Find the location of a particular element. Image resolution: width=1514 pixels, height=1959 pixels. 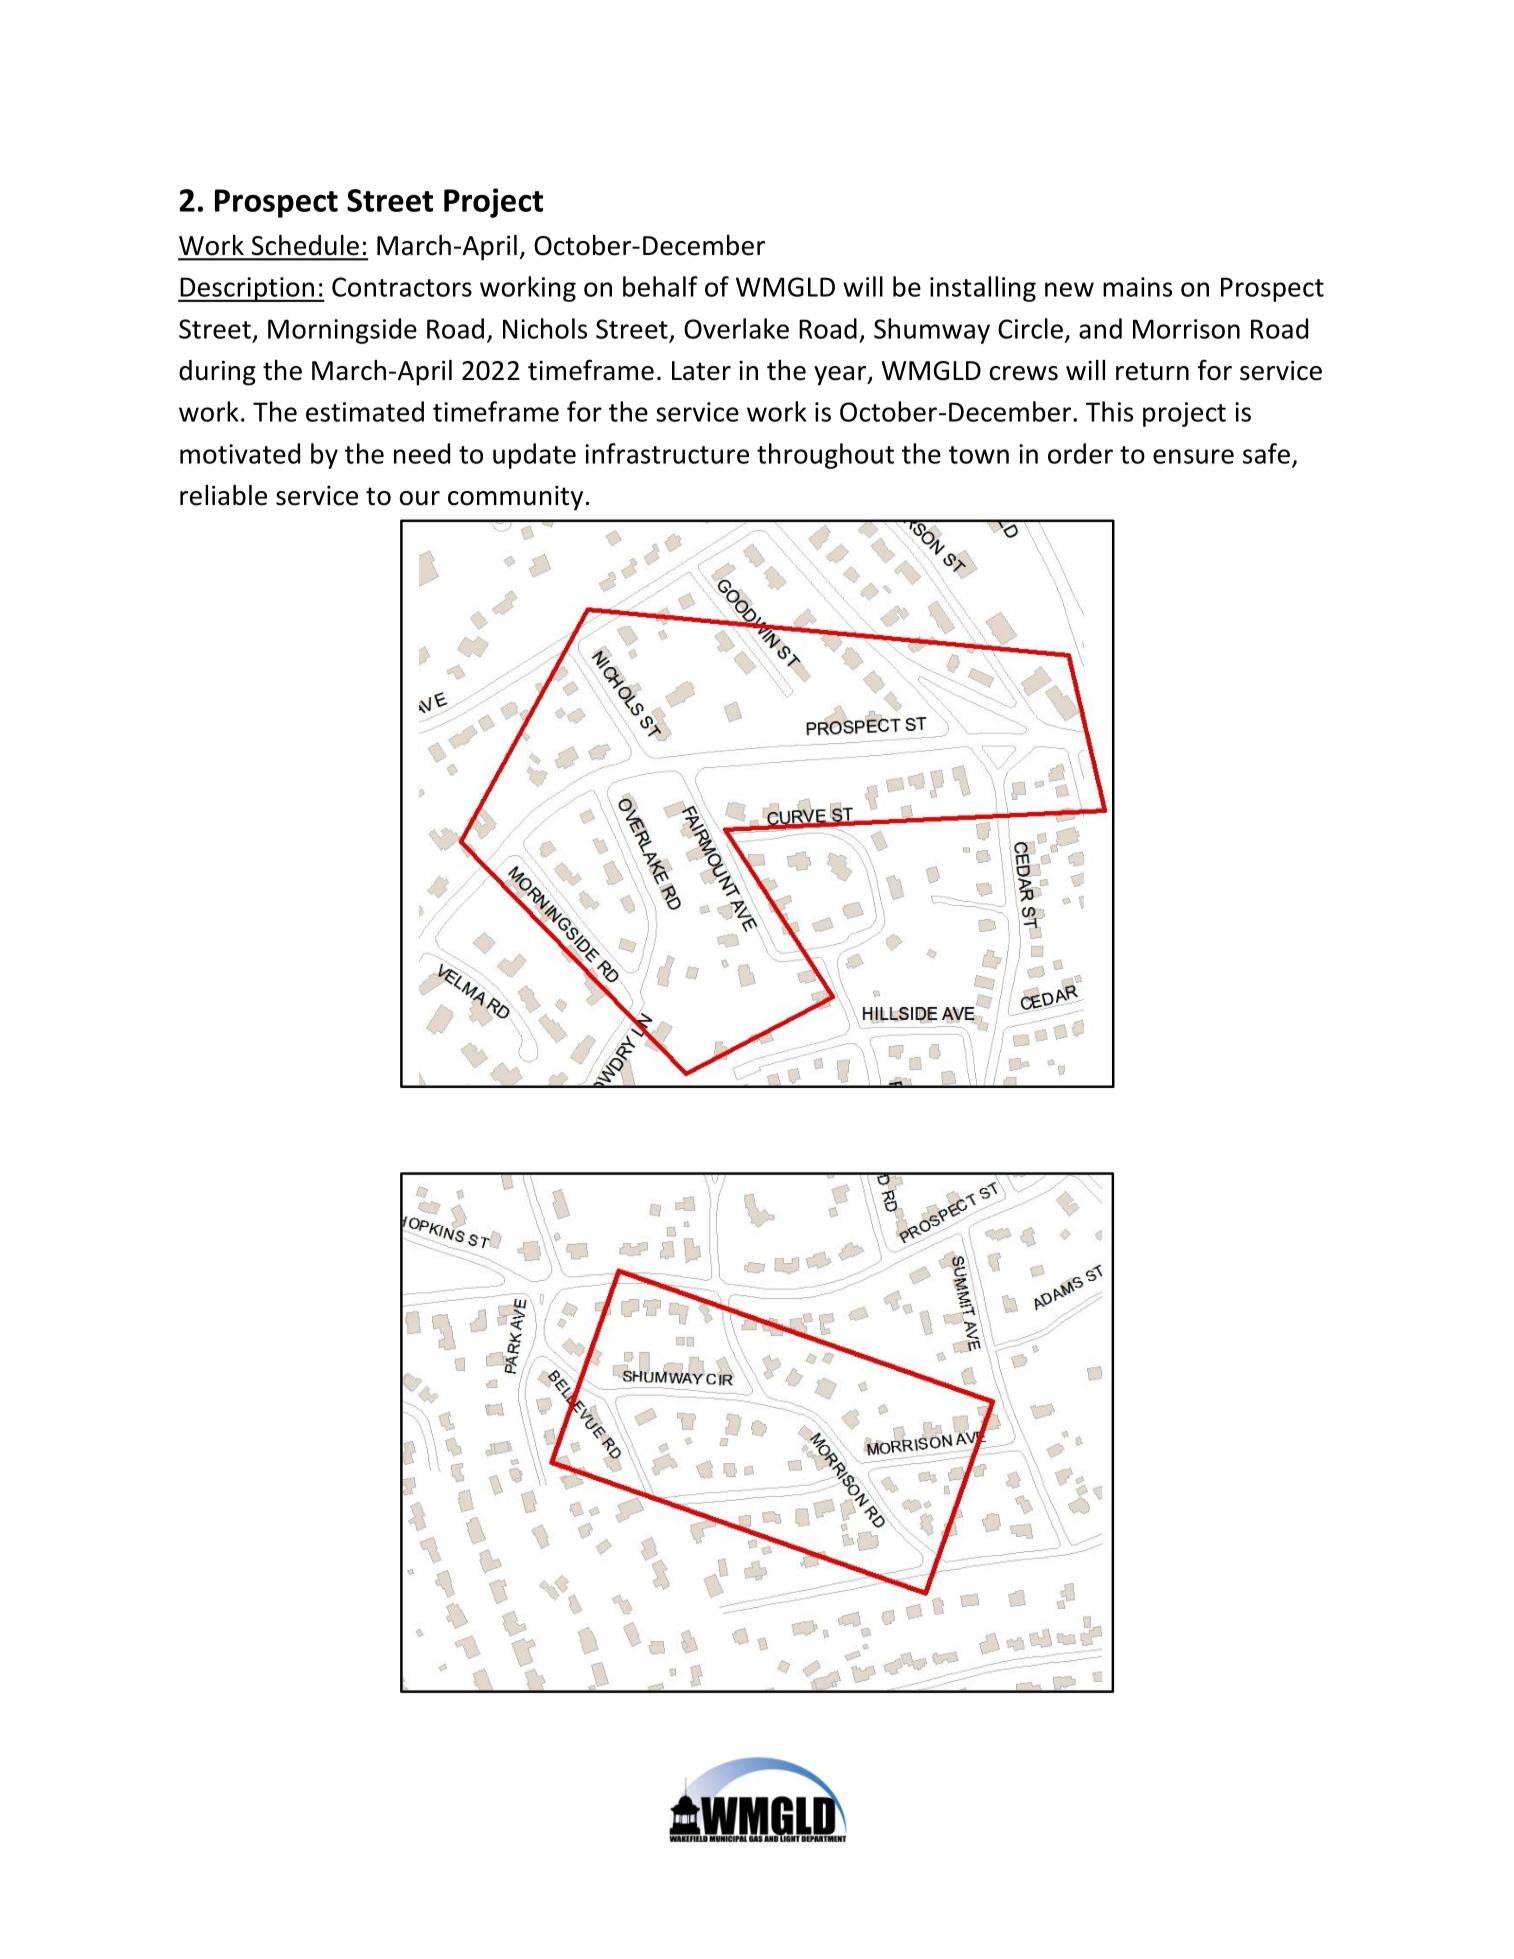

our is located at coordinates (420, 498).
